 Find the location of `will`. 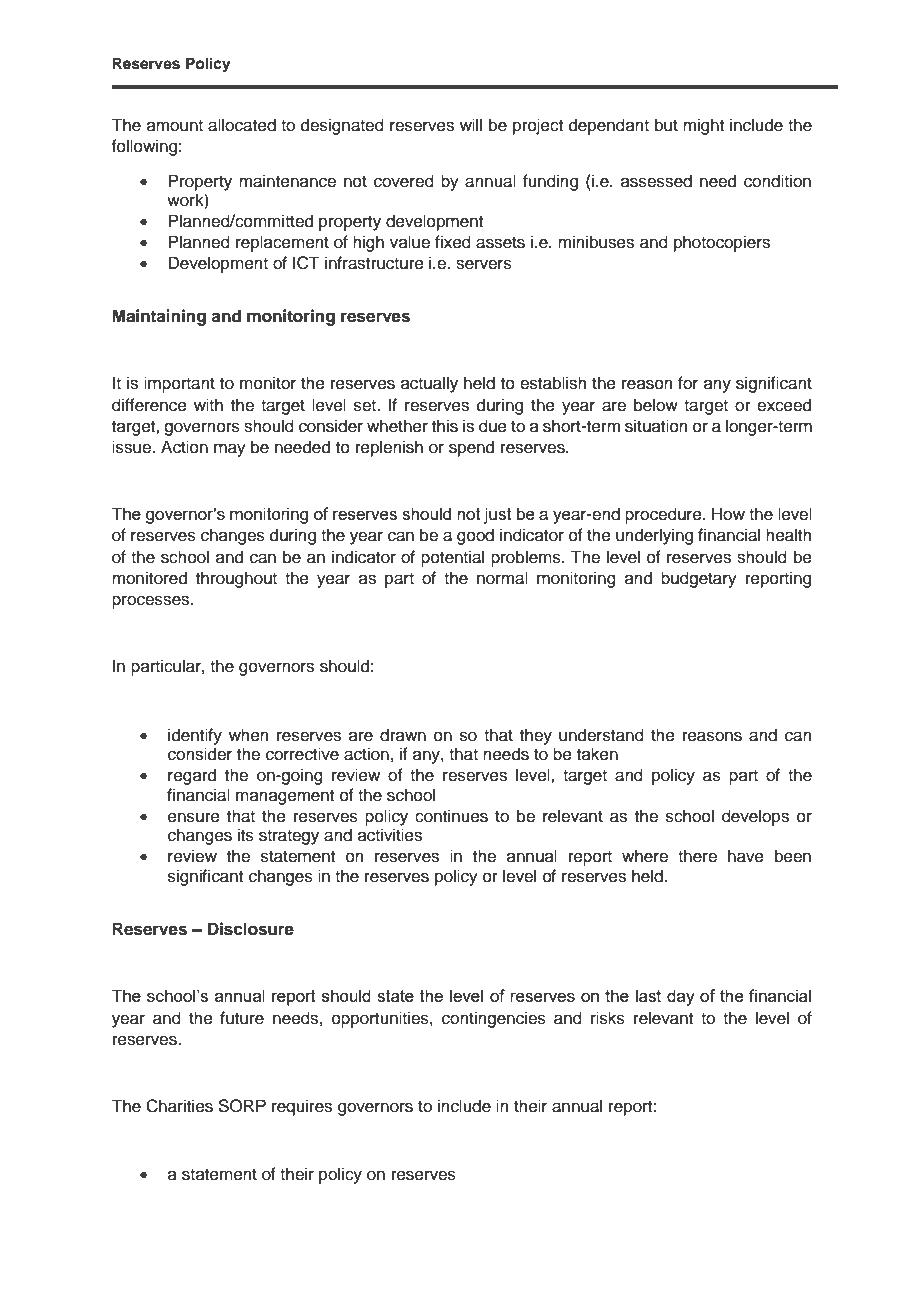

will is located at coordinates (471, 124).
